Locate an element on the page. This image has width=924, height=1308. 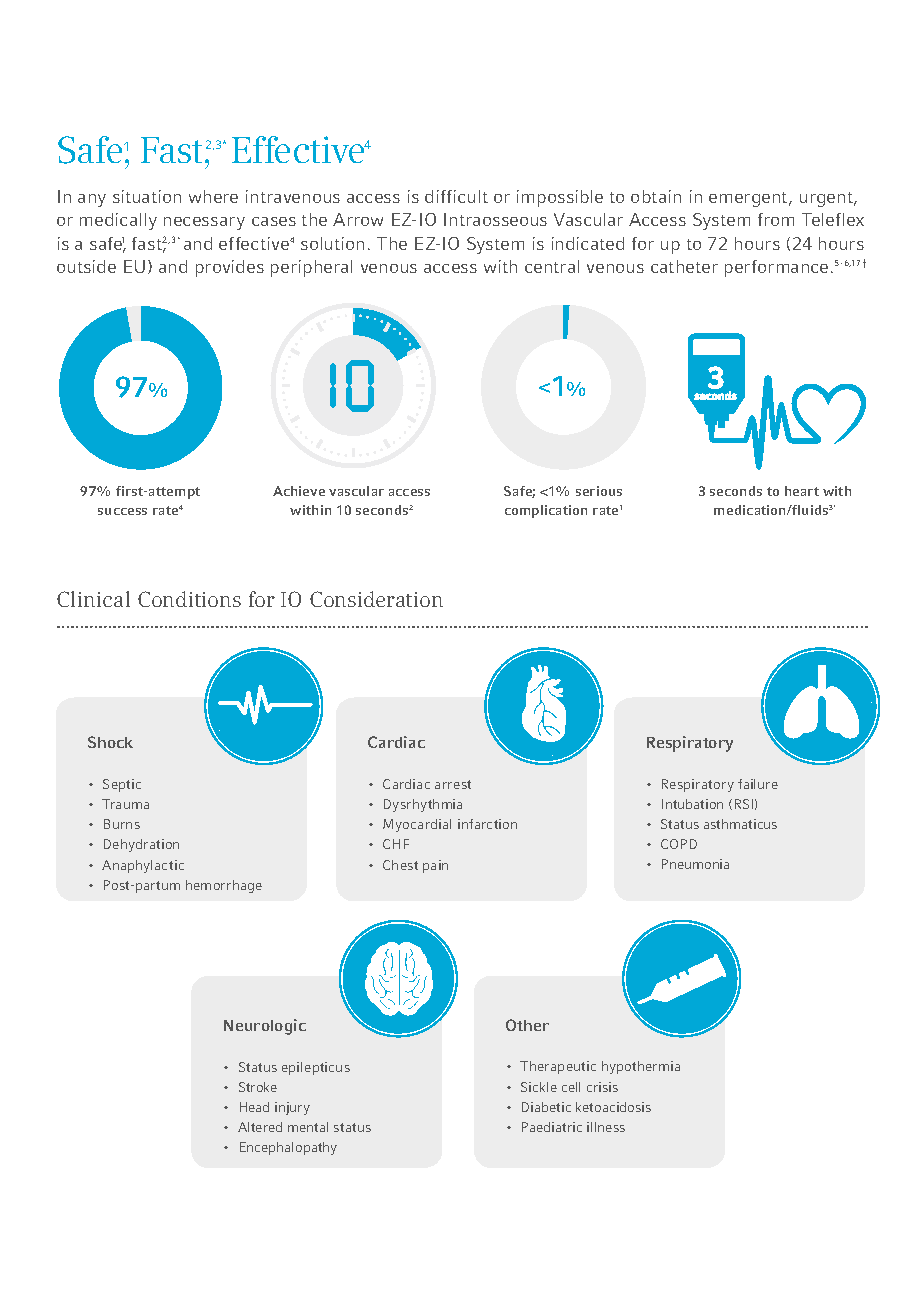
Consideration is located at coordinates (376, 599).
